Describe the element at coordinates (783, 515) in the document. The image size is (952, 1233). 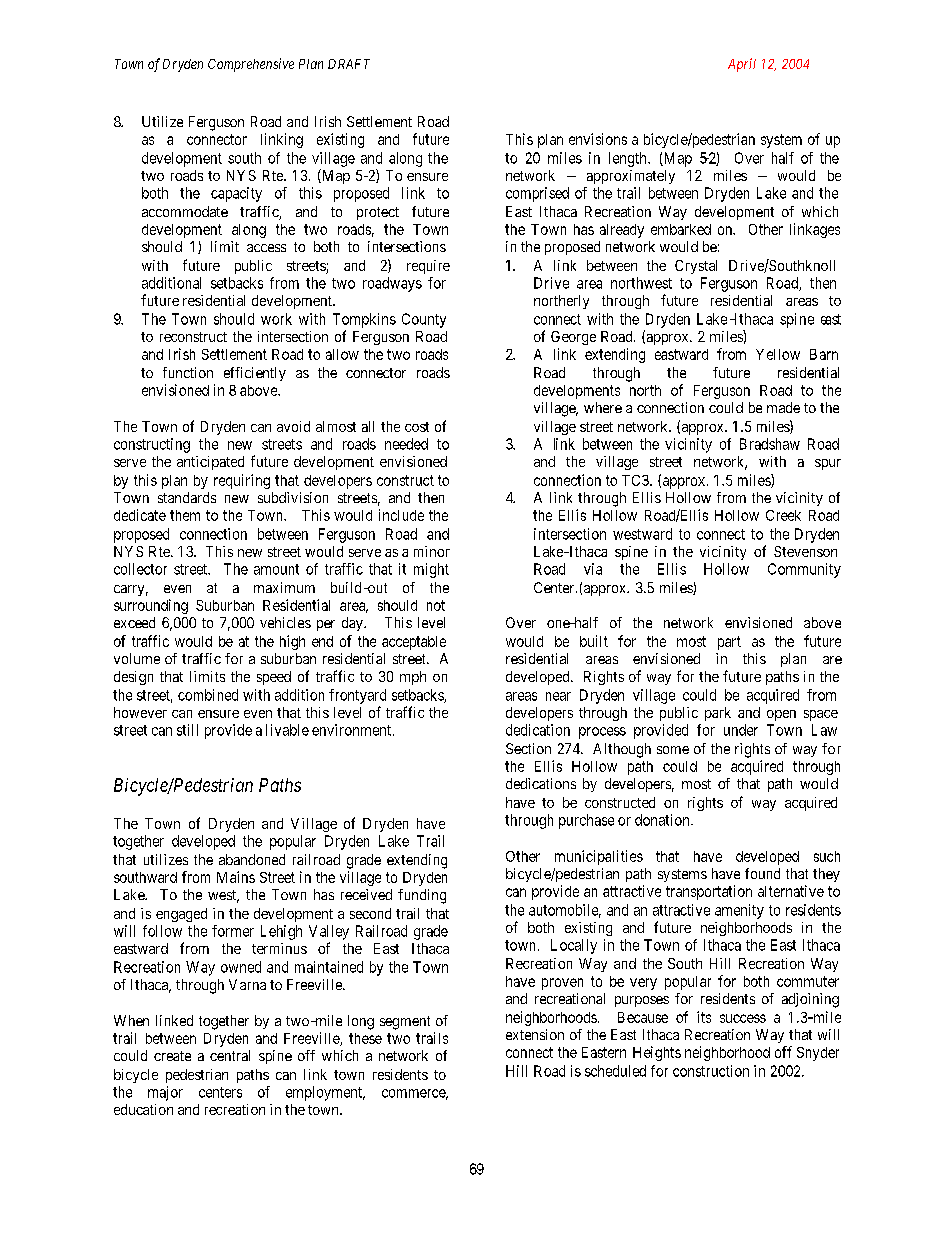
I see `Creek` at that location.
